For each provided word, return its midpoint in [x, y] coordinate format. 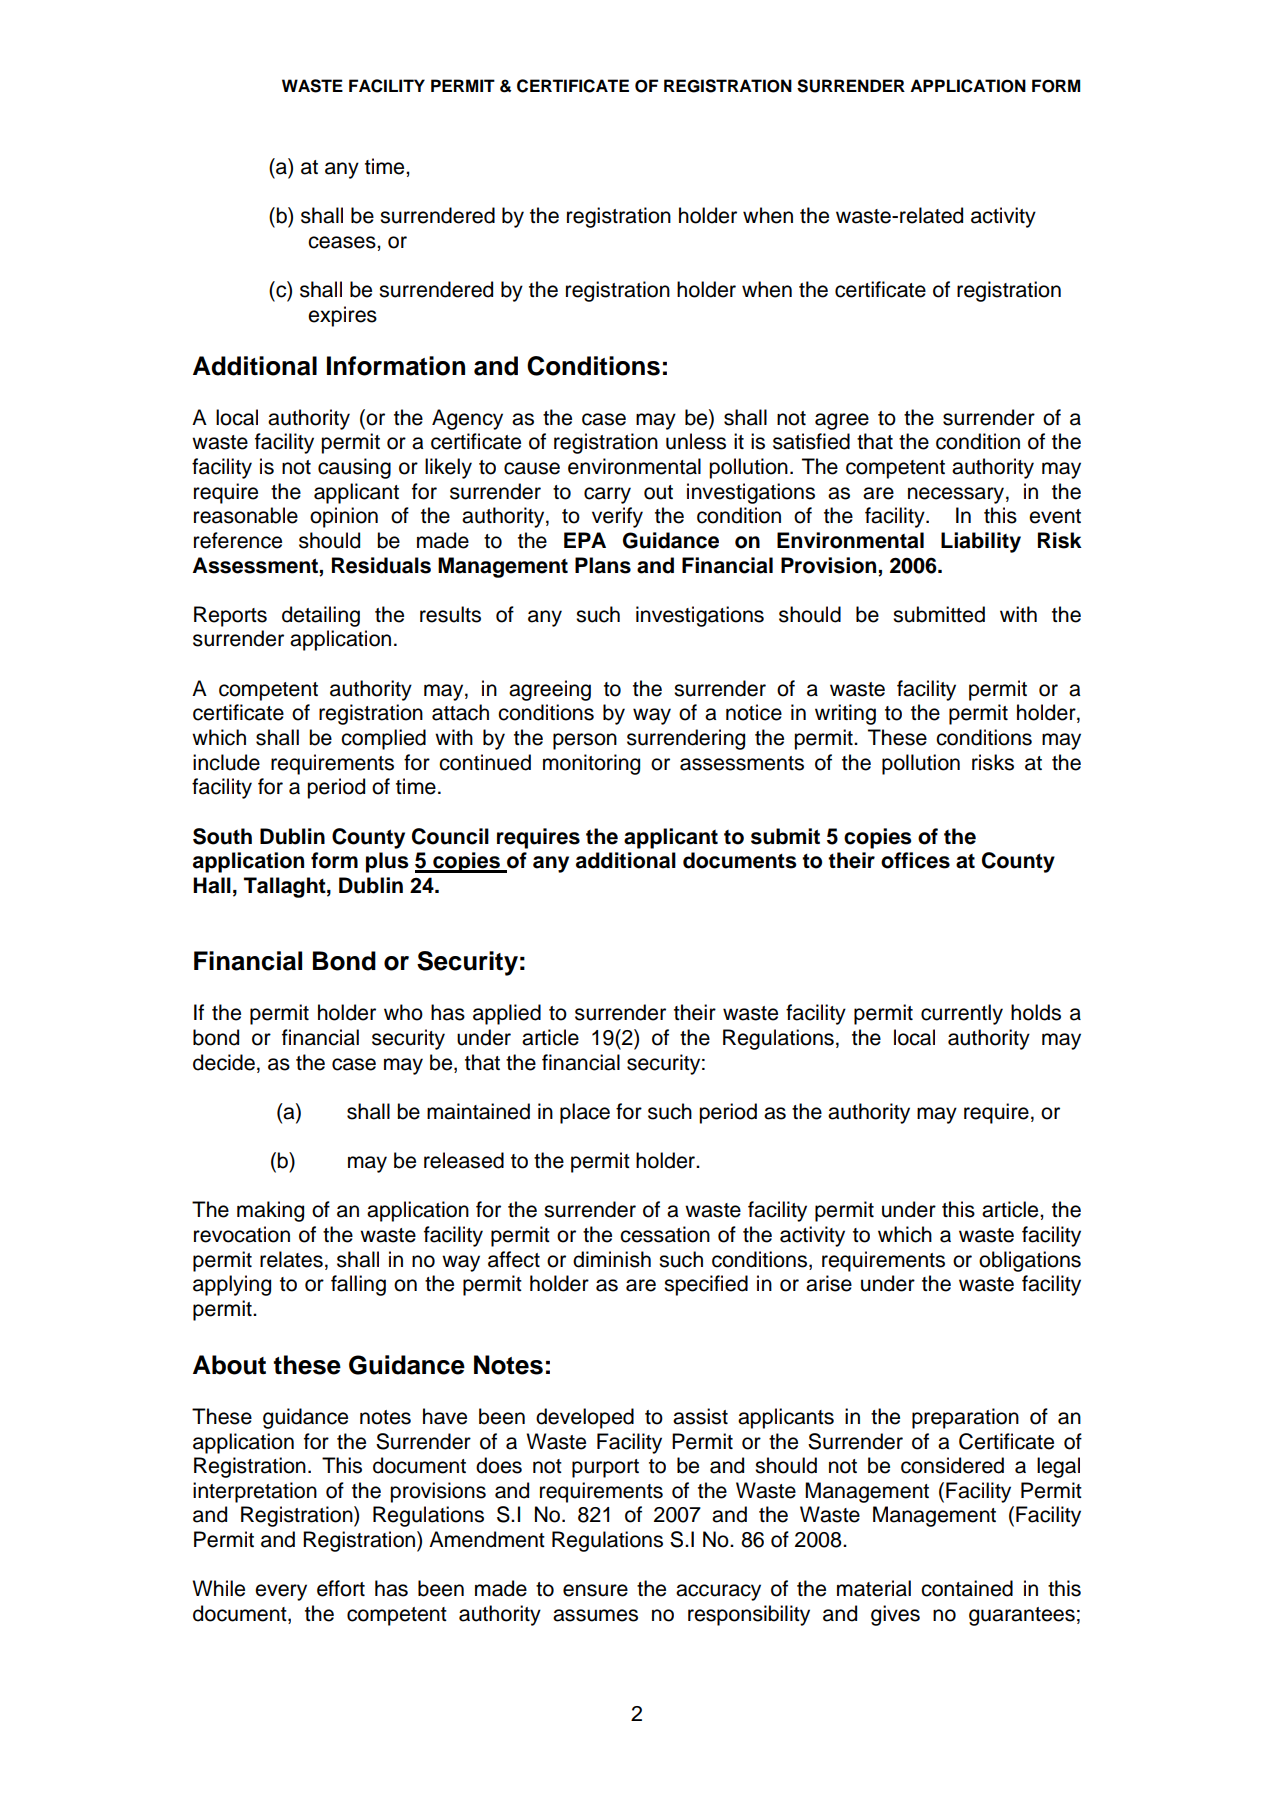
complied [383, 739]
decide [224, 1062]
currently [962, 1014]
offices [915, 860]
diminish [612, 1259]
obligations [1030, 1261]
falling [358, 1285]
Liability [981, 542]
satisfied [811, 441]
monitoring [591, 764]
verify [617, 517]
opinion [344, 517]
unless [696, 441]
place [585, 1113]
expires [342, 316]
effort [341, 1588]
